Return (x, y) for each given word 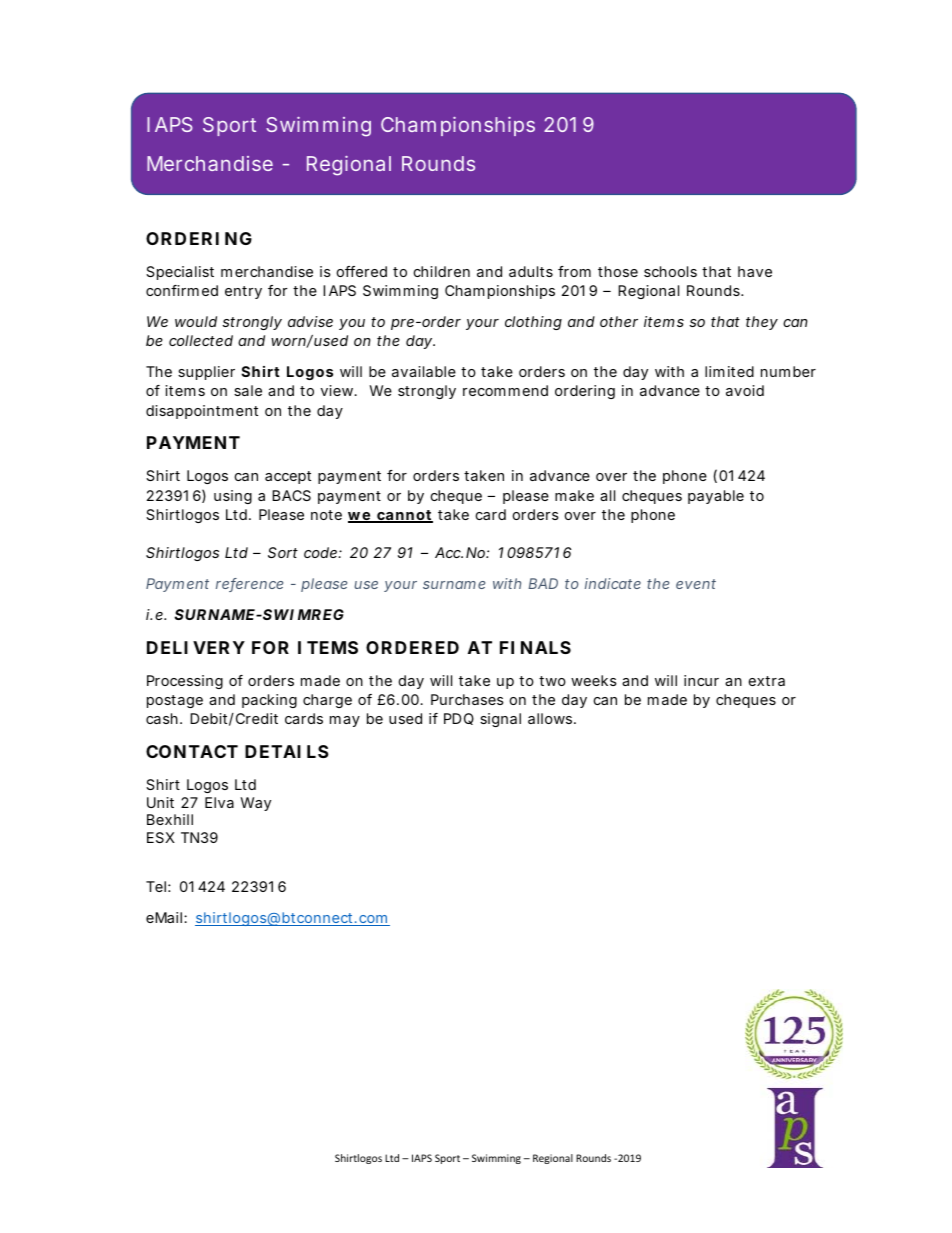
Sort (283, 552)
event (696, 584)
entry (243, 292)
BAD (543, 583)
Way (255, 804)
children (442, 271)
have (755, 271)
